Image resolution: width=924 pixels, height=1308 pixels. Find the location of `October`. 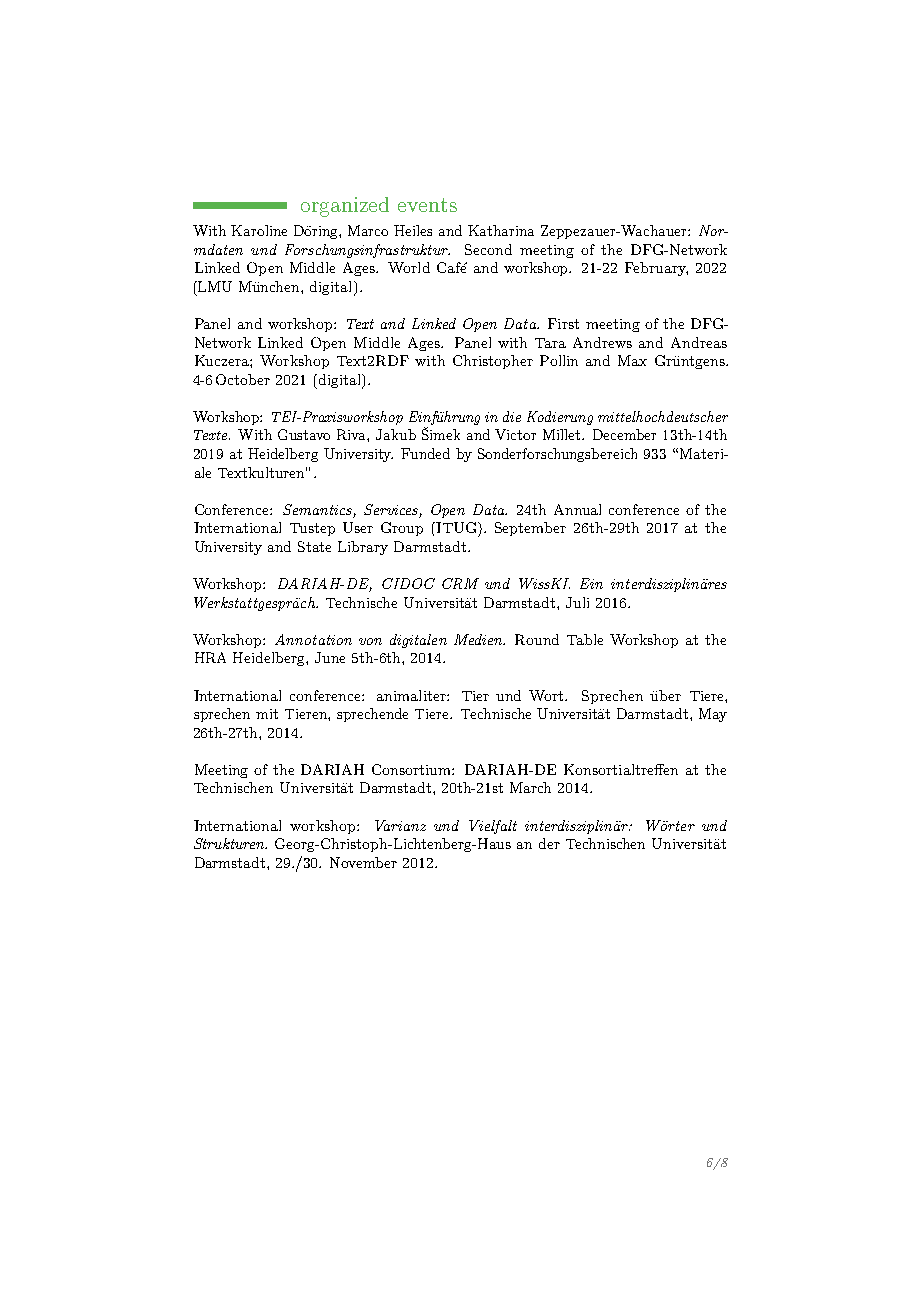

October is located at coordinates (243, 379).
